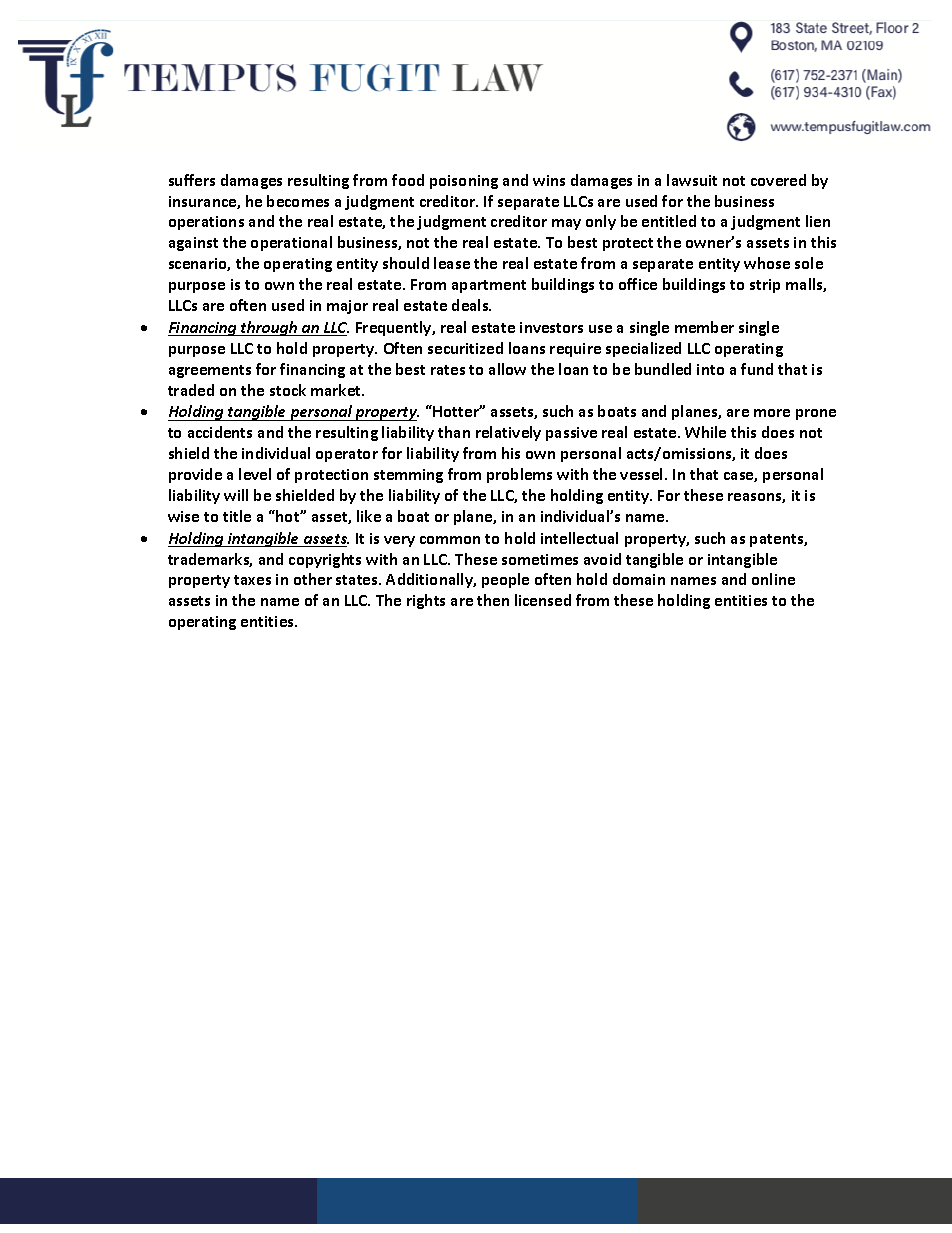 This screenshot has height=1233, width=952. I want to click on stock, so click(288, 390).
